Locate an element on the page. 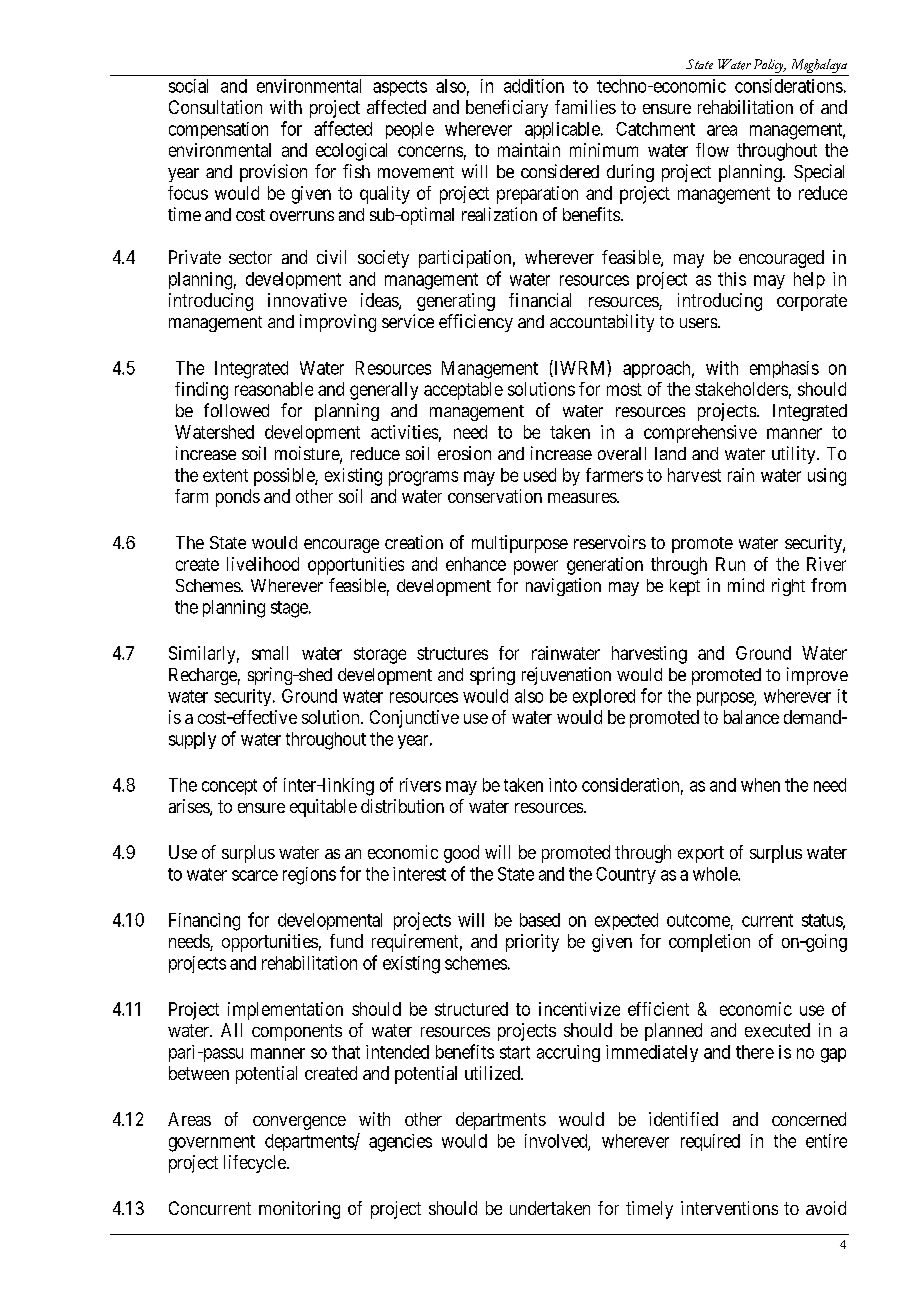 The image size is (924, 1308). whole is located at coordinates (716, 874).
